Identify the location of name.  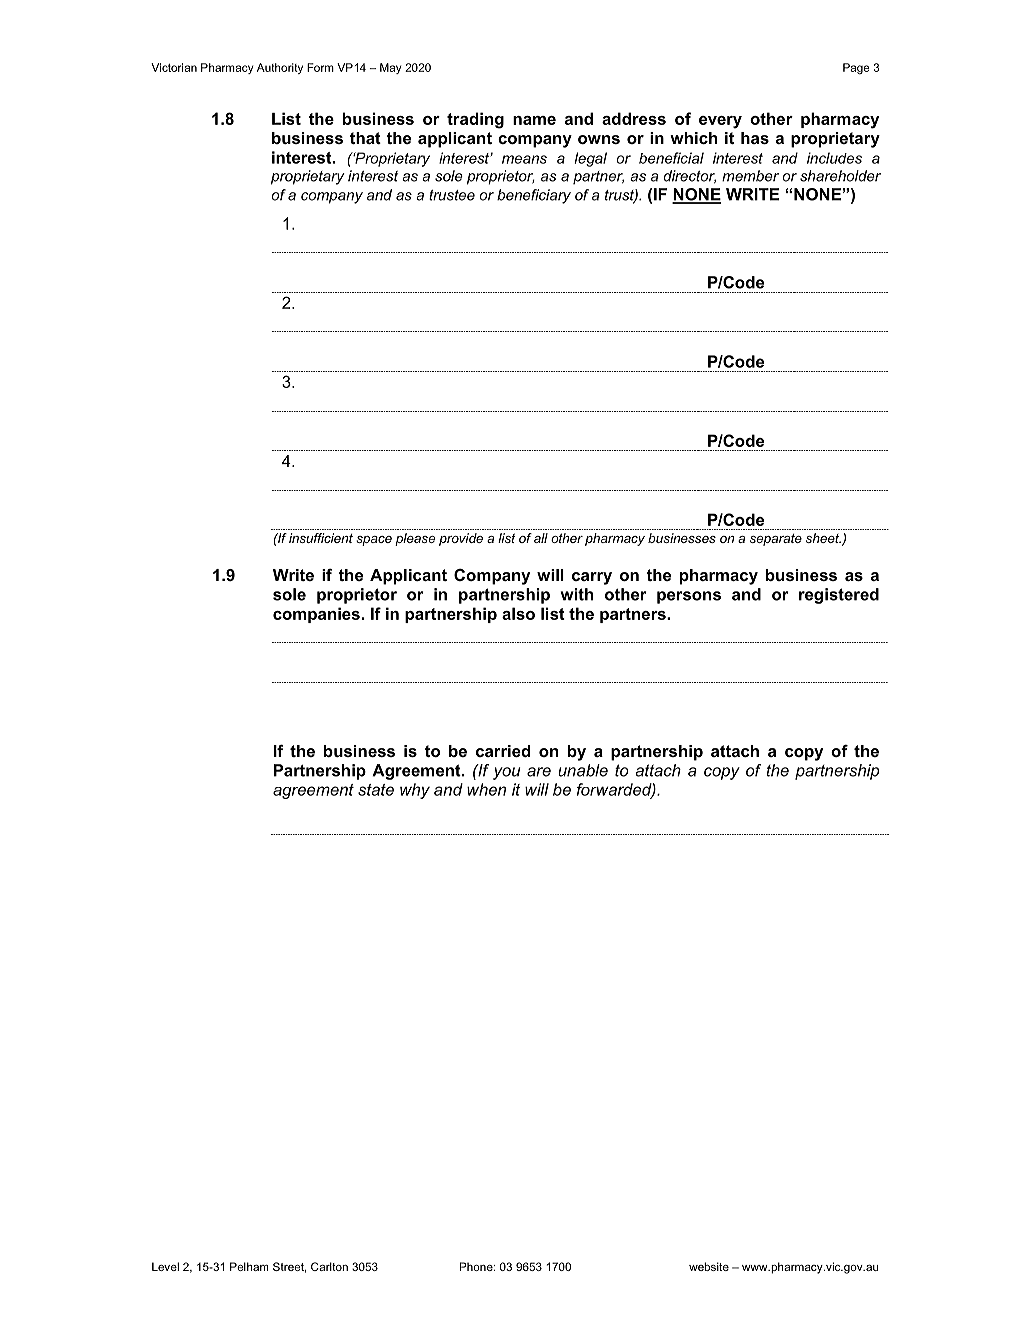
(534, 120).
